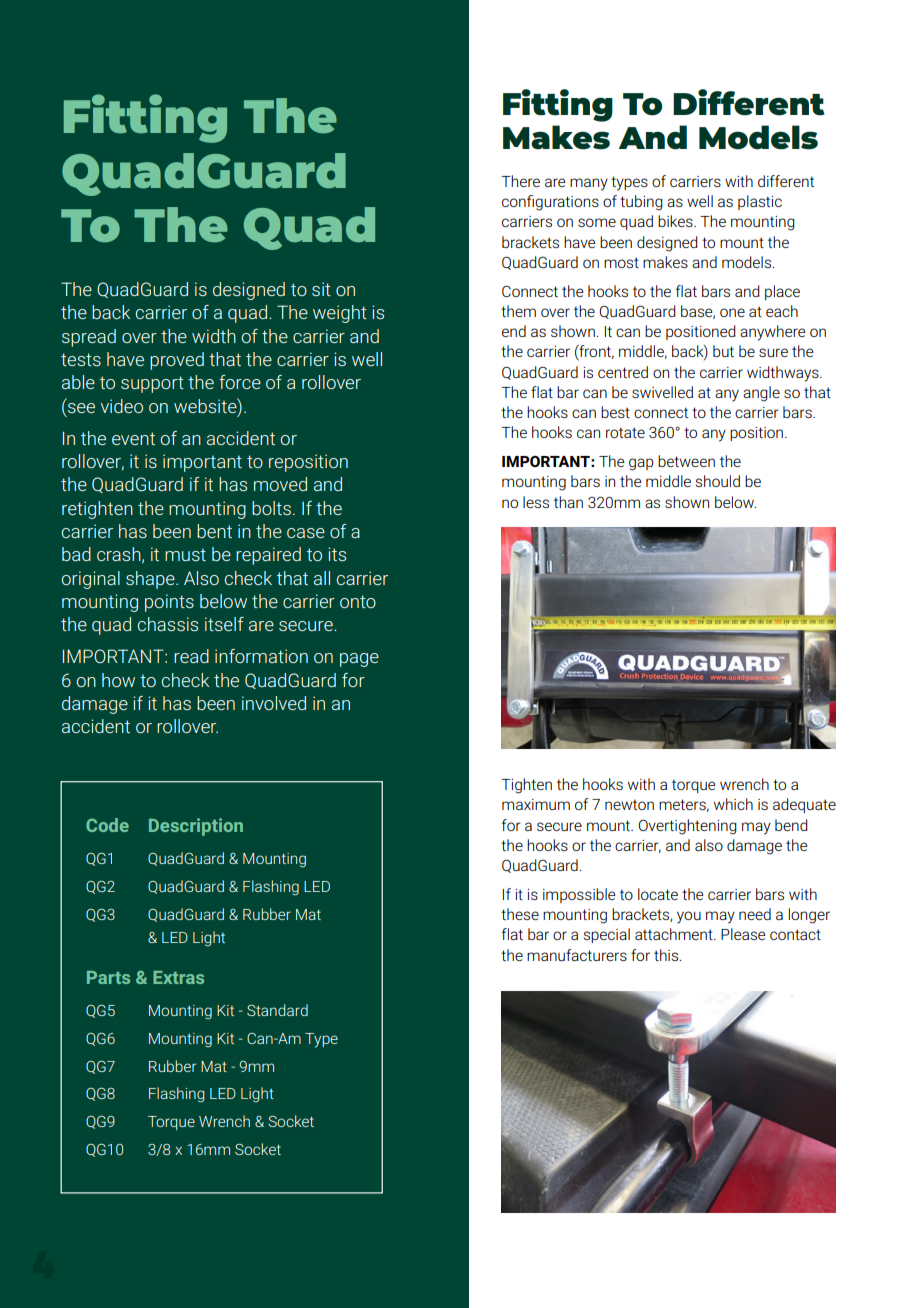  Describe the element at coordinates (178, 977) in the document. I see `Extras` at that location.
